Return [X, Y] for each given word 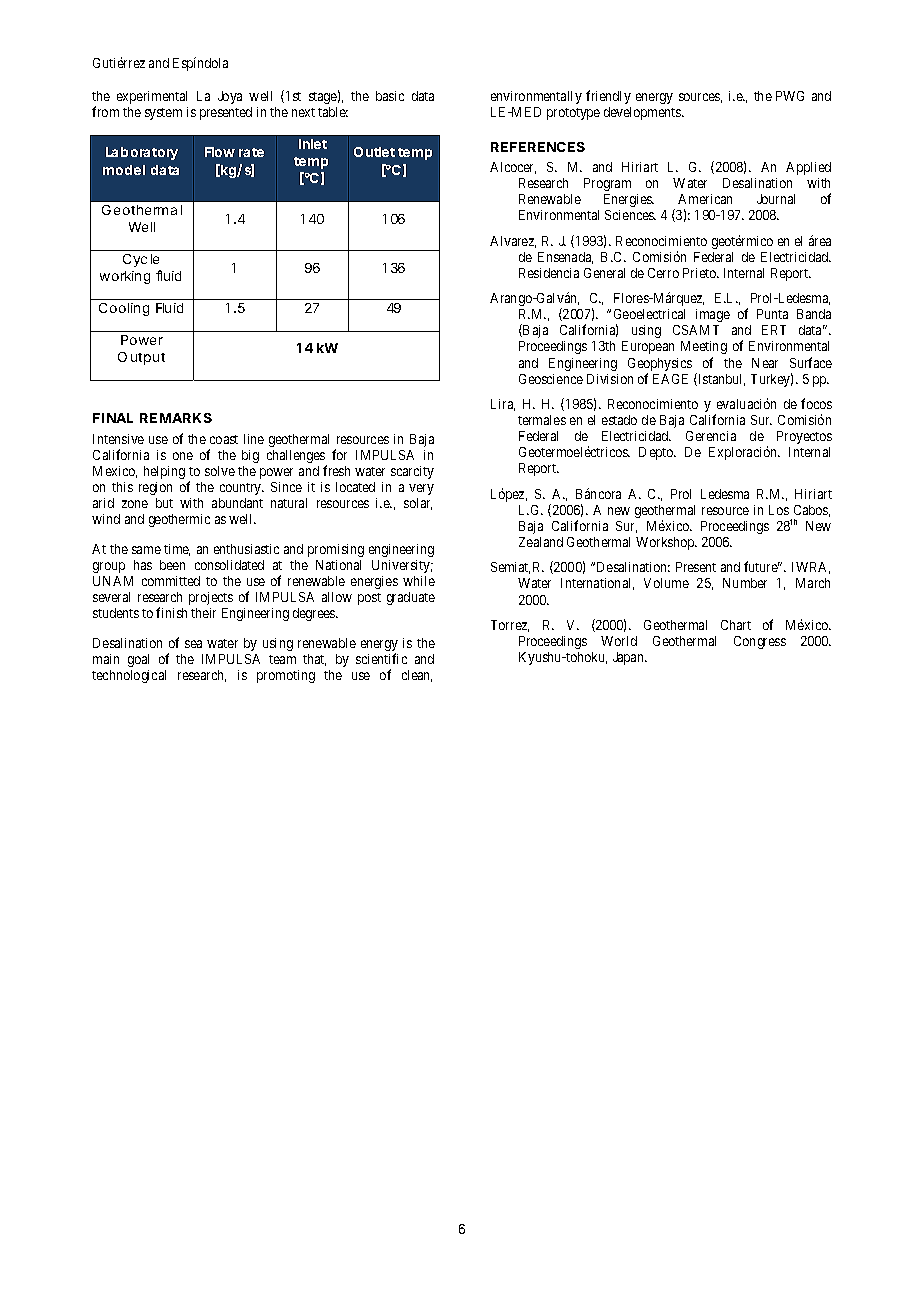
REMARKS [176, 418]
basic [390, 96]
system [163, 114]
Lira [503, 405]
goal [138, 660]
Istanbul [720, 379]
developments [643, 113]
